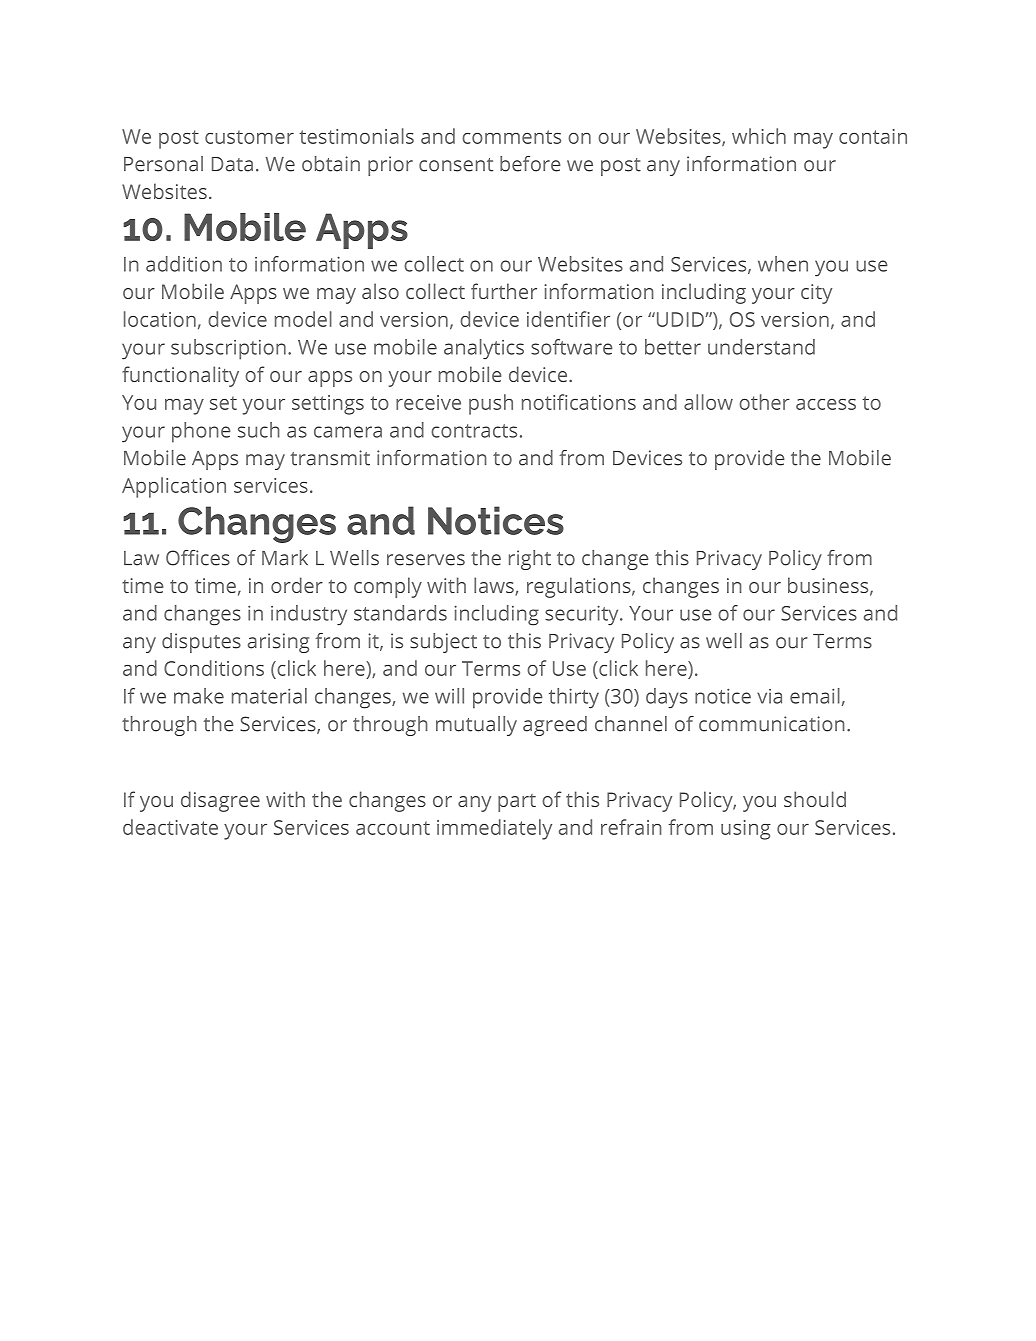 Image resolution: width=1036 pixels, height=1341 pixels. What do you see at coordinates (517, 803) in the screenshot?
I see `part` at bounding box center [517, 803].
